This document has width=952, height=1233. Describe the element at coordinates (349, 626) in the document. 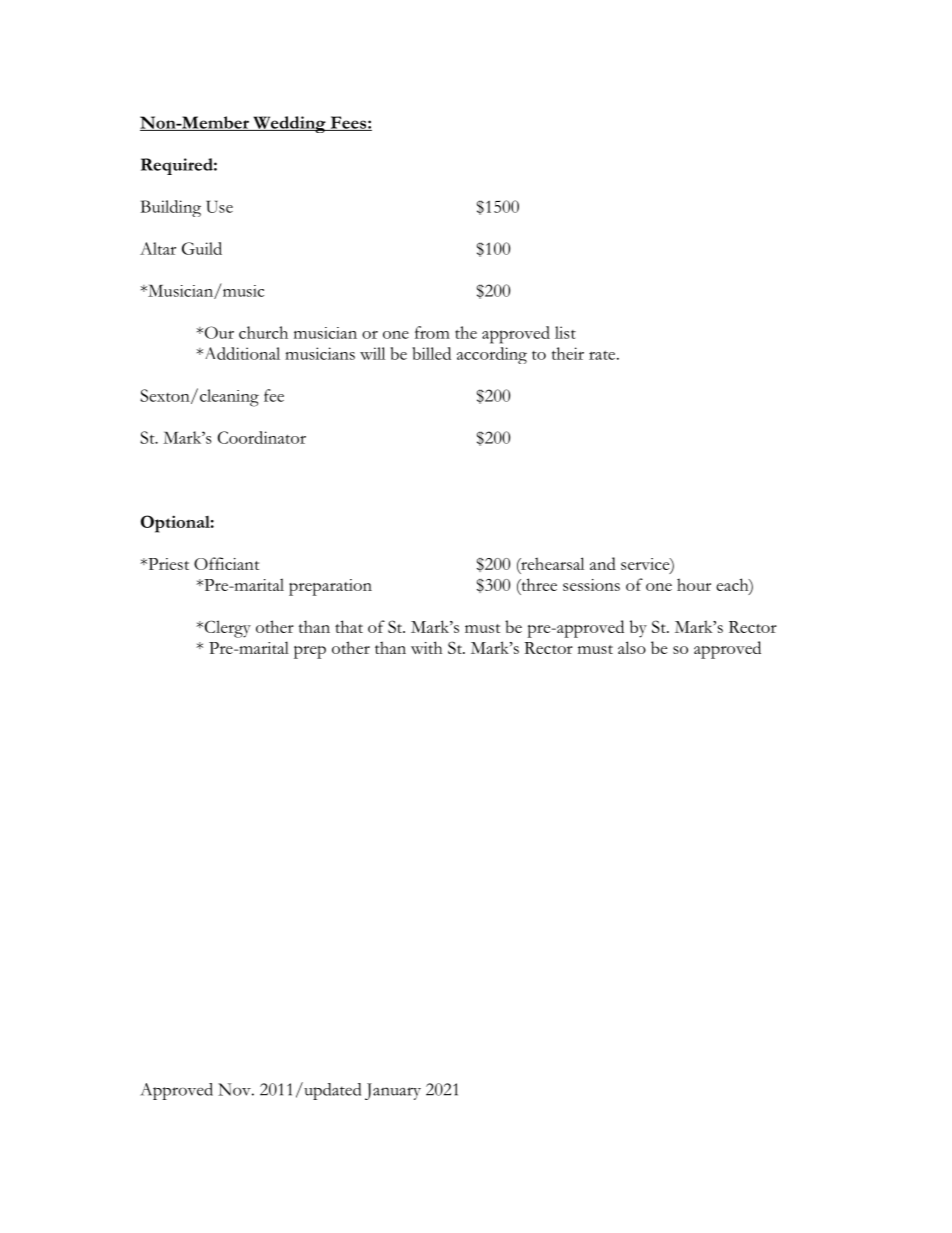

I see `that` at that location.
